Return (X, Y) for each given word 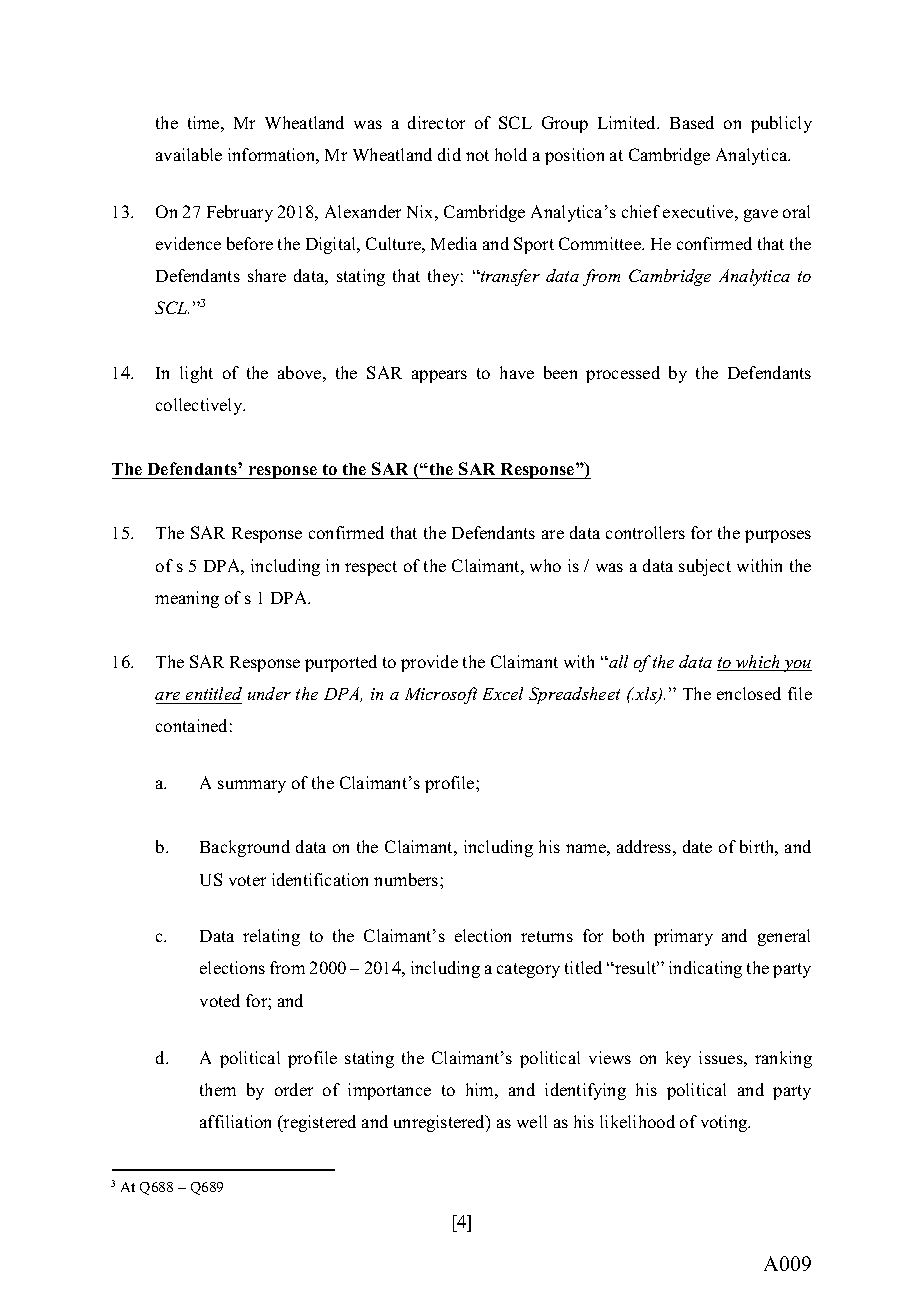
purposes (778, 536)
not (477, 155)
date (697, 846)
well (532, 1121)
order (294, 1089)
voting (725, 1123)
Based (692, 122)
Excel (503, 693)
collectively (200, 406)
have (517, 372)
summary (252, 786)
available (189, 154)
